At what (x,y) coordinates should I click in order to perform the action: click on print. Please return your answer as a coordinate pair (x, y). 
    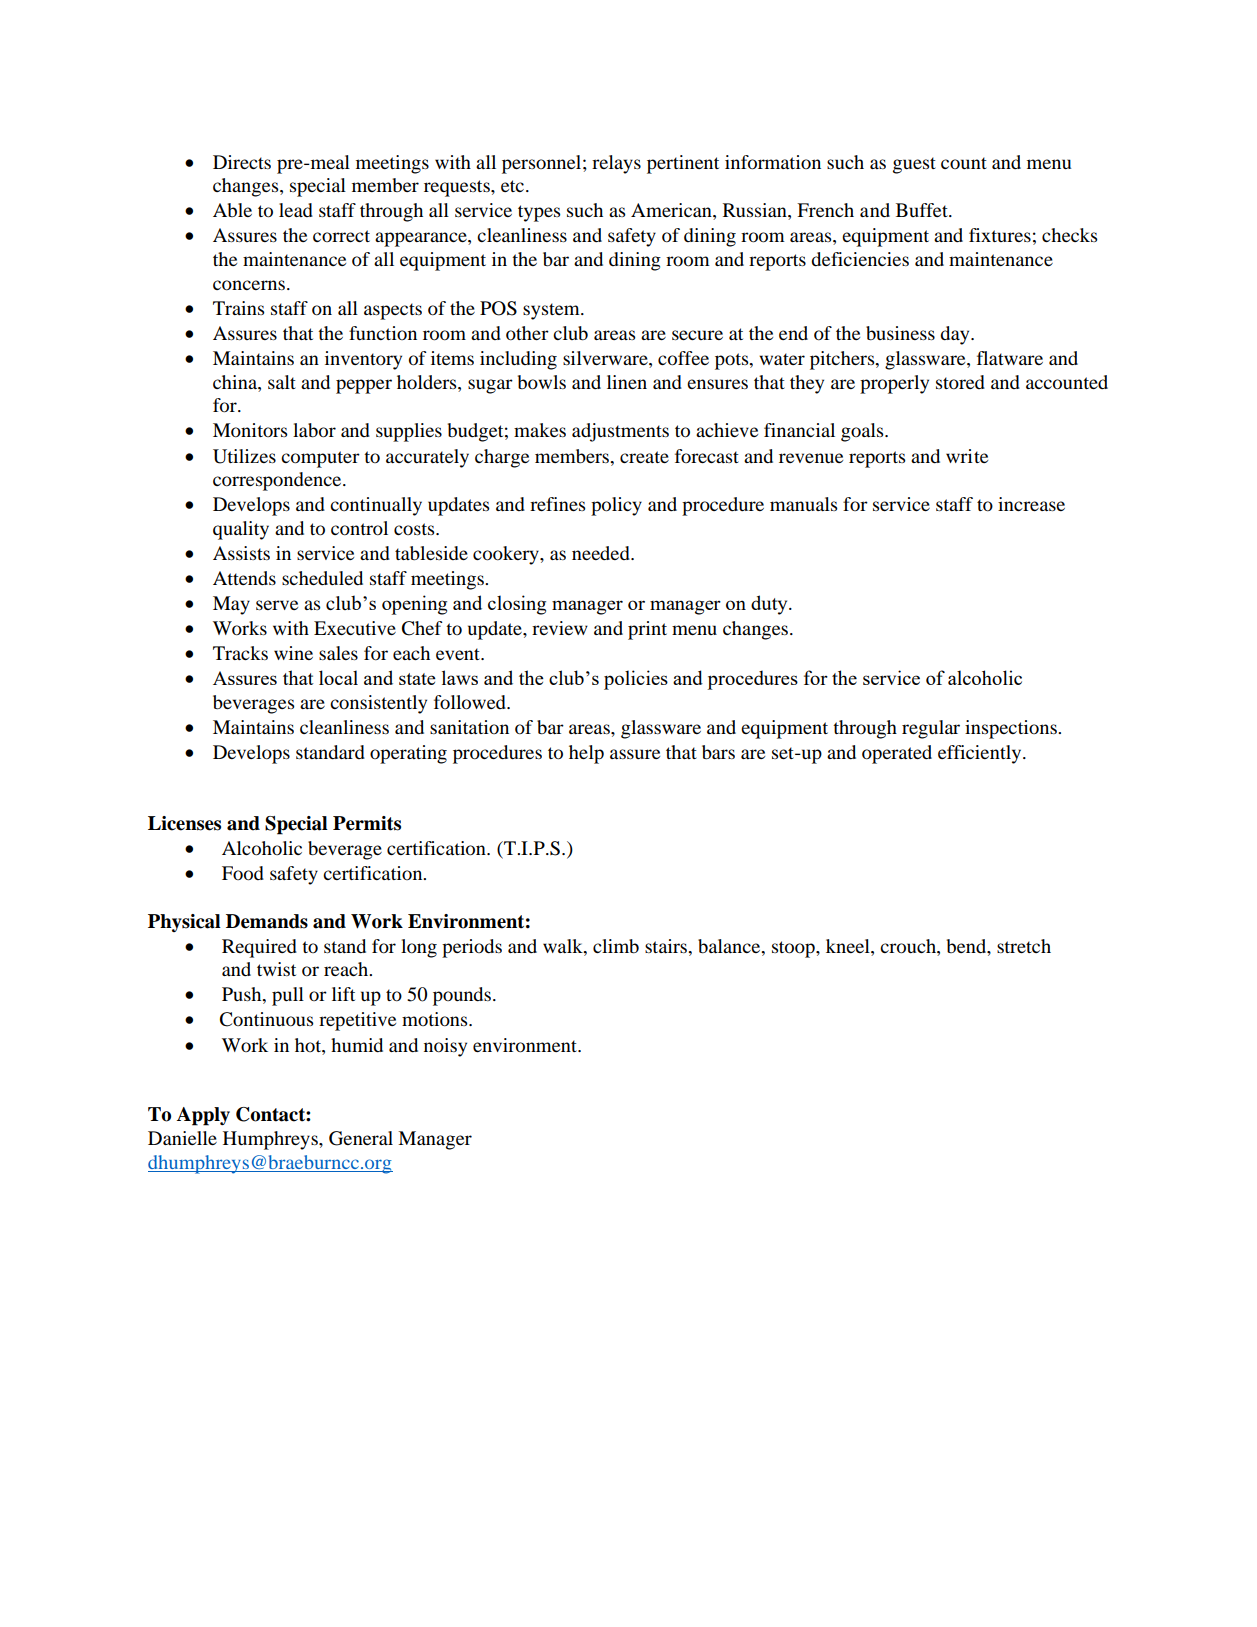
    Looking at the image, I should click on (647, 630).
